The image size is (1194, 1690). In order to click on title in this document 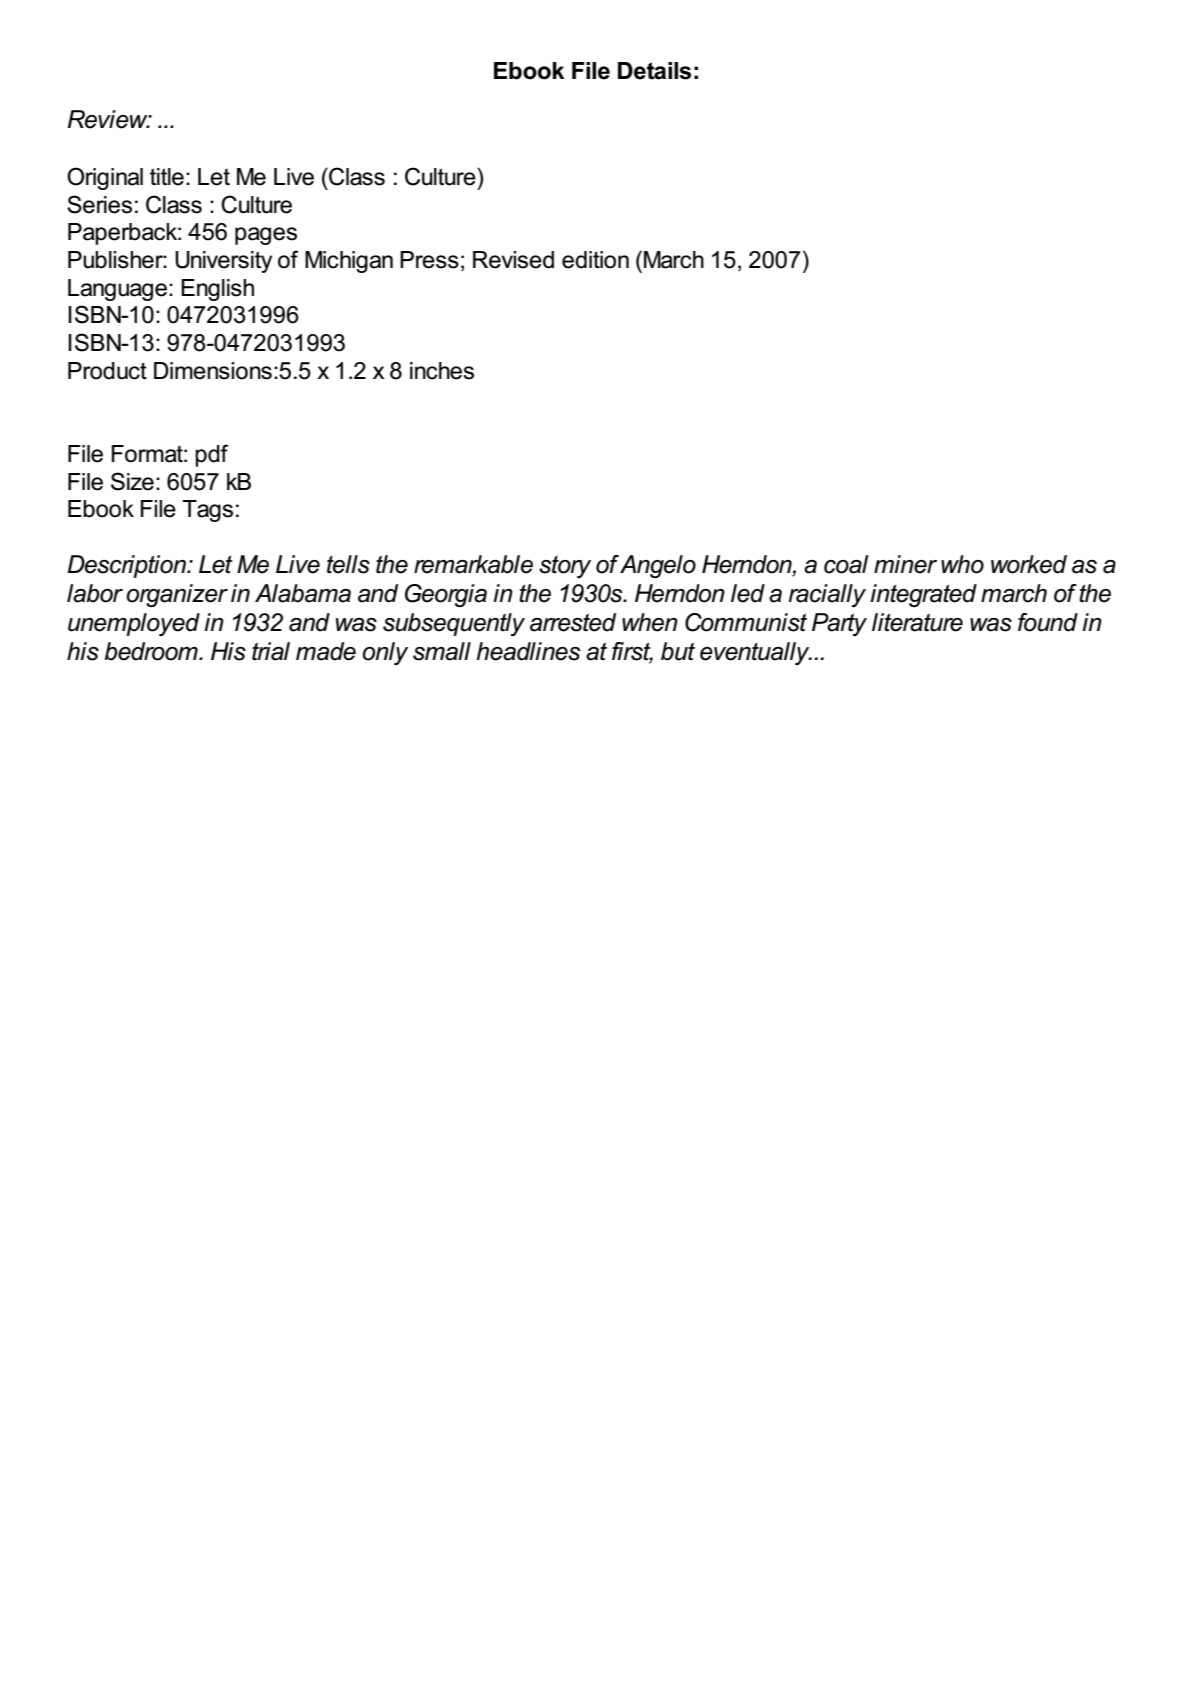, I will do `click(167, 177)`.
